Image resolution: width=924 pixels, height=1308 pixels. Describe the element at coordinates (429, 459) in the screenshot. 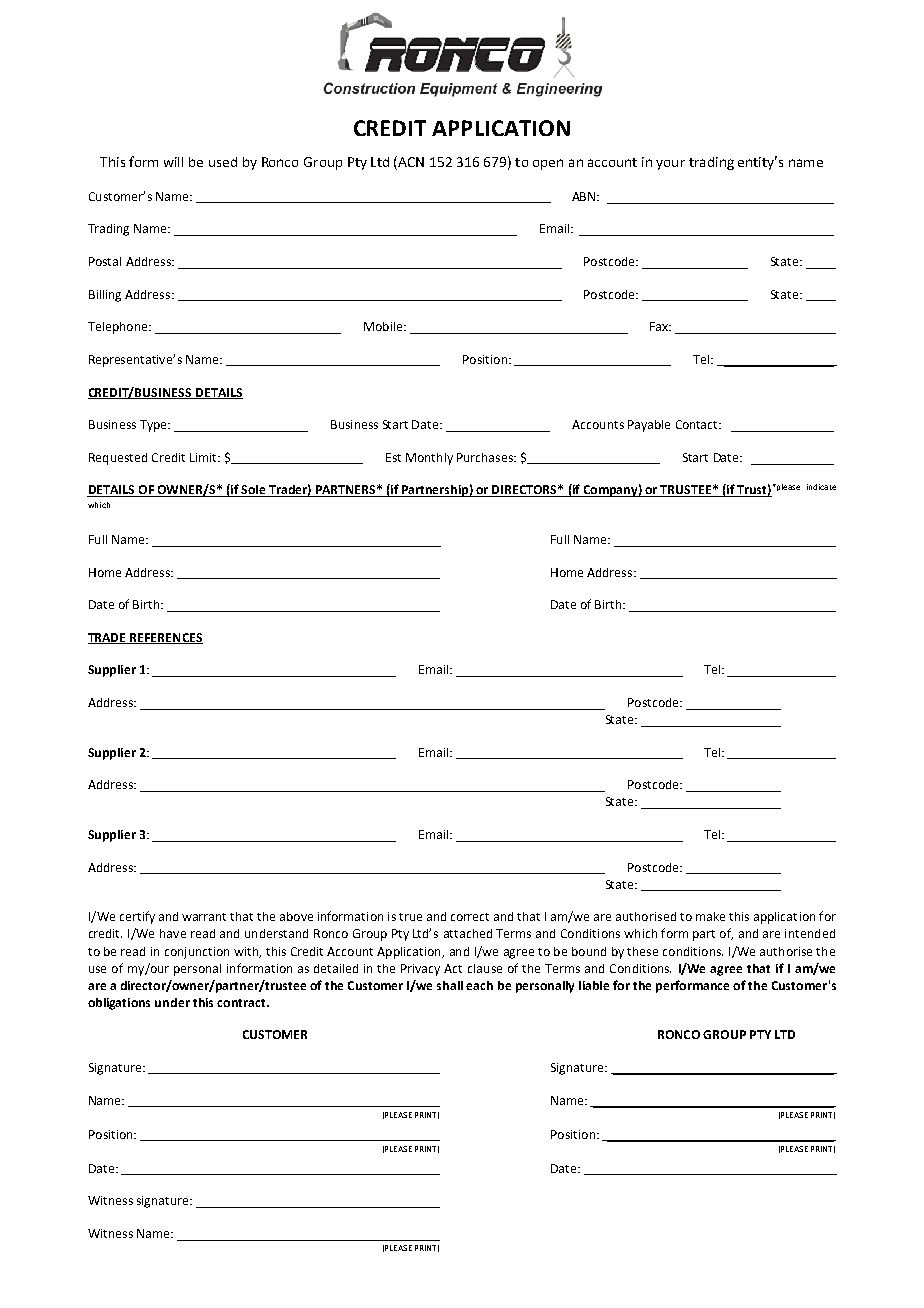

I see `Monthly` at that location.
